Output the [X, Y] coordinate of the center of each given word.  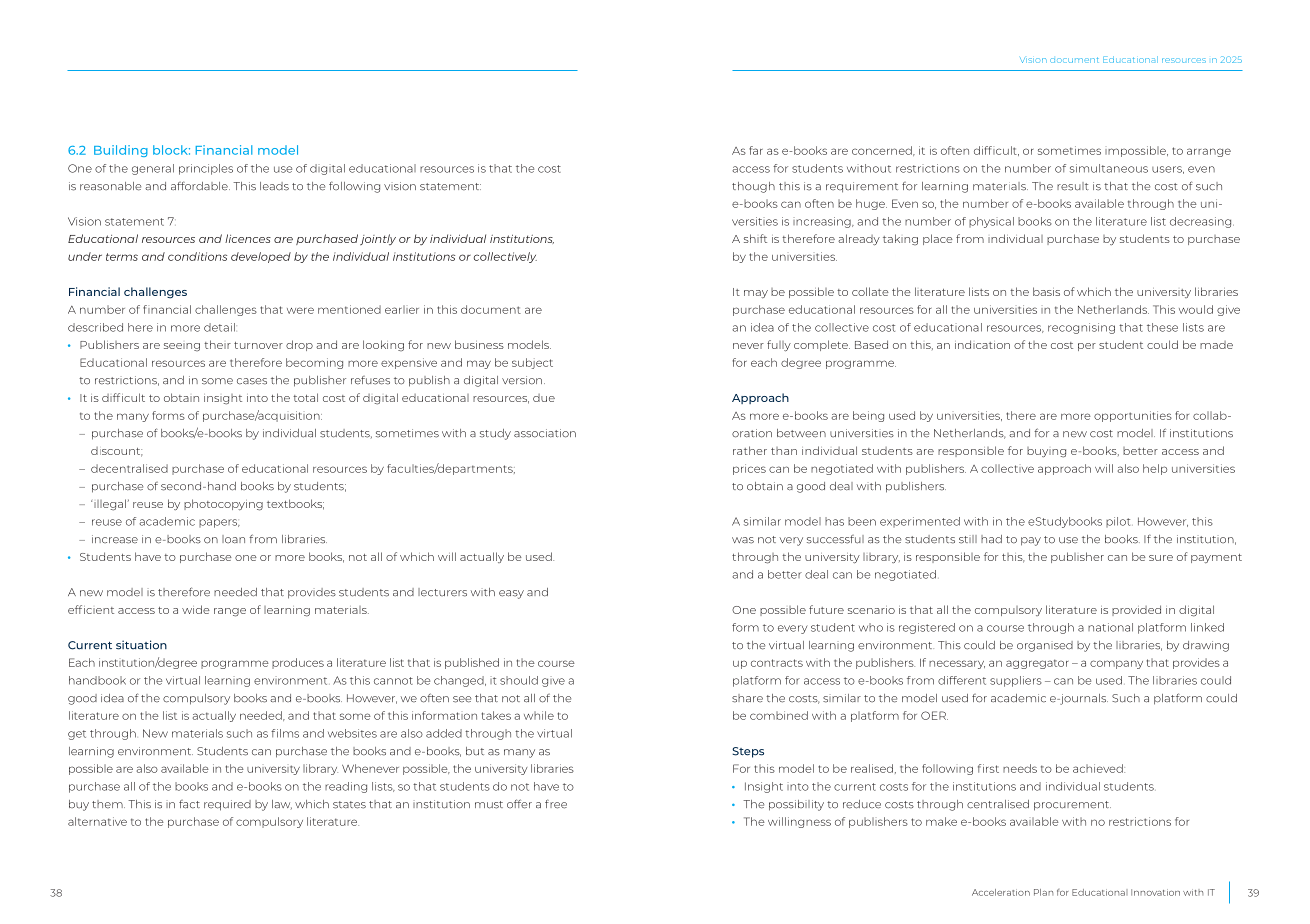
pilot [1118, 522]
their [217, 344]
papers [219, 523]
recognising [1081, 328]
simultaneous [1109, 168]
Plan [1043, 892]
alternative [97, 821]
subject [532, 363]
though [753, 187]
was [743, 540]
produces [298, 663]
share [747, 698]
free [556, 804]
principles [206, 169]
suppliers [1016, 681]
